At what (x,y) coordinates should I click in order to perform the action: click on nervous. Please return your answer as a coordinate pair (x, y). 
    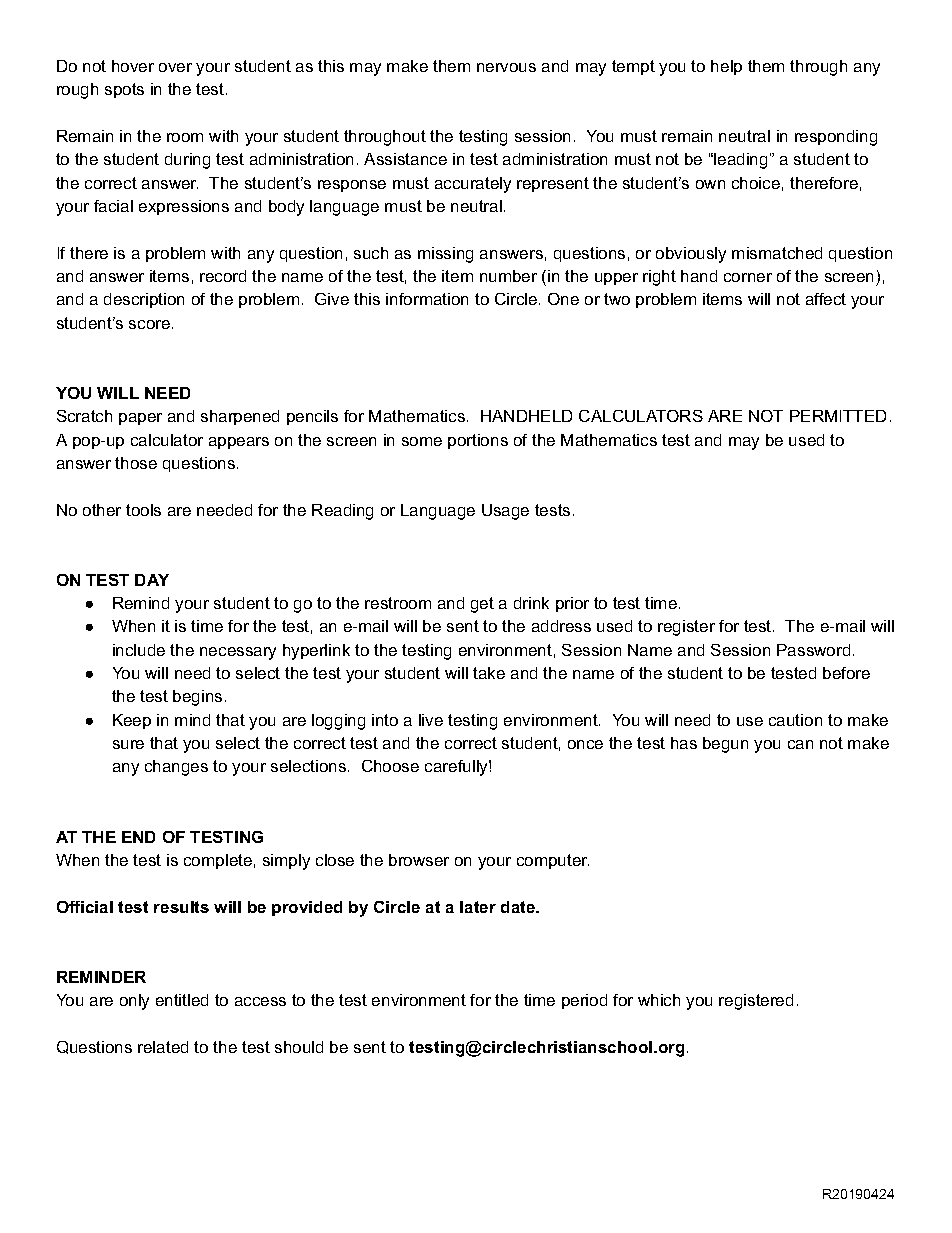
    Looking at the image, I should click on (506, 67).
